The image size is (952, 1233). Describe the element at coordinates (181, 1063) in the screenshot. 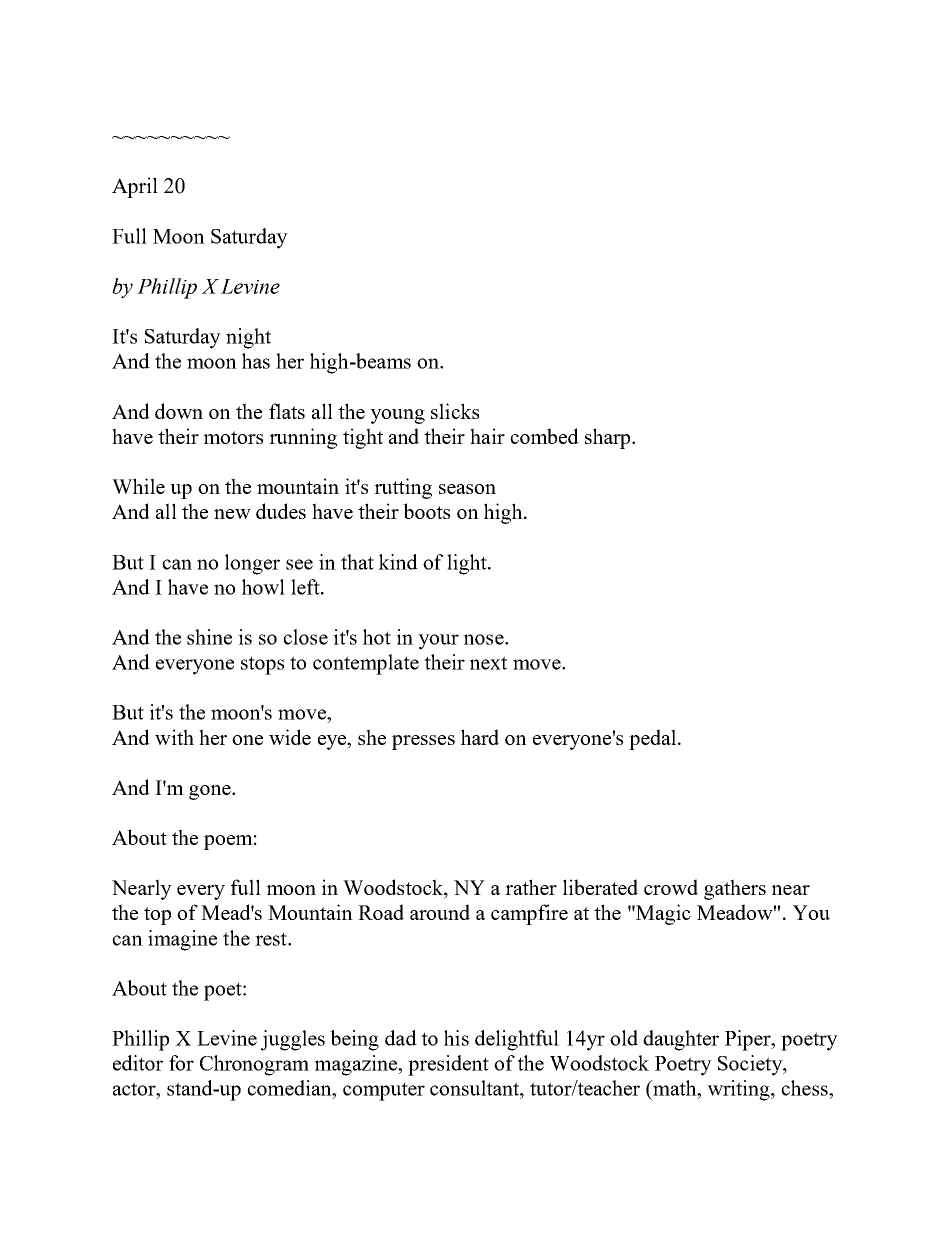

I see `for` at that location.
